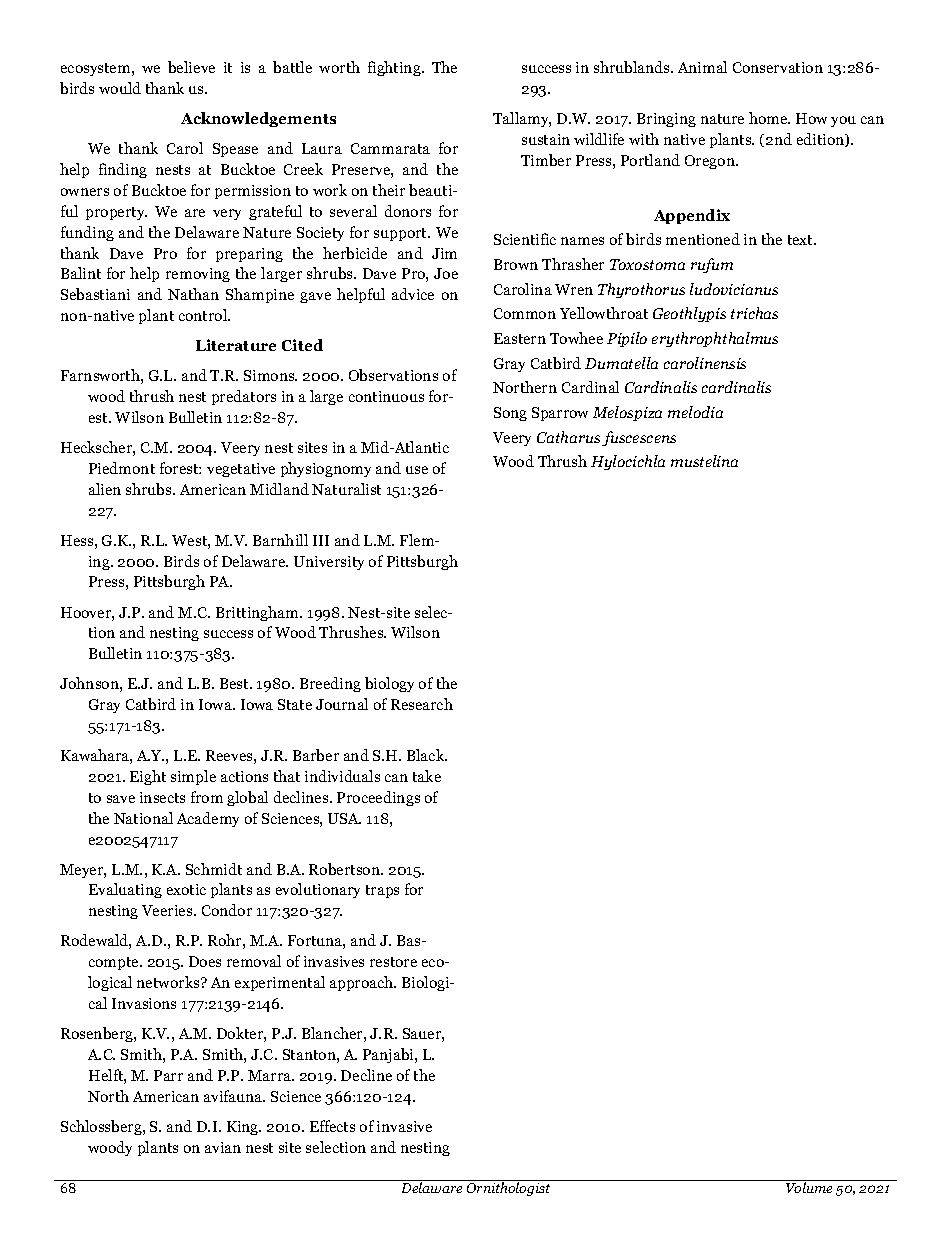 This screenshot has width=952, height=1233. I want to click on Tallamy, so click(522, 119).
